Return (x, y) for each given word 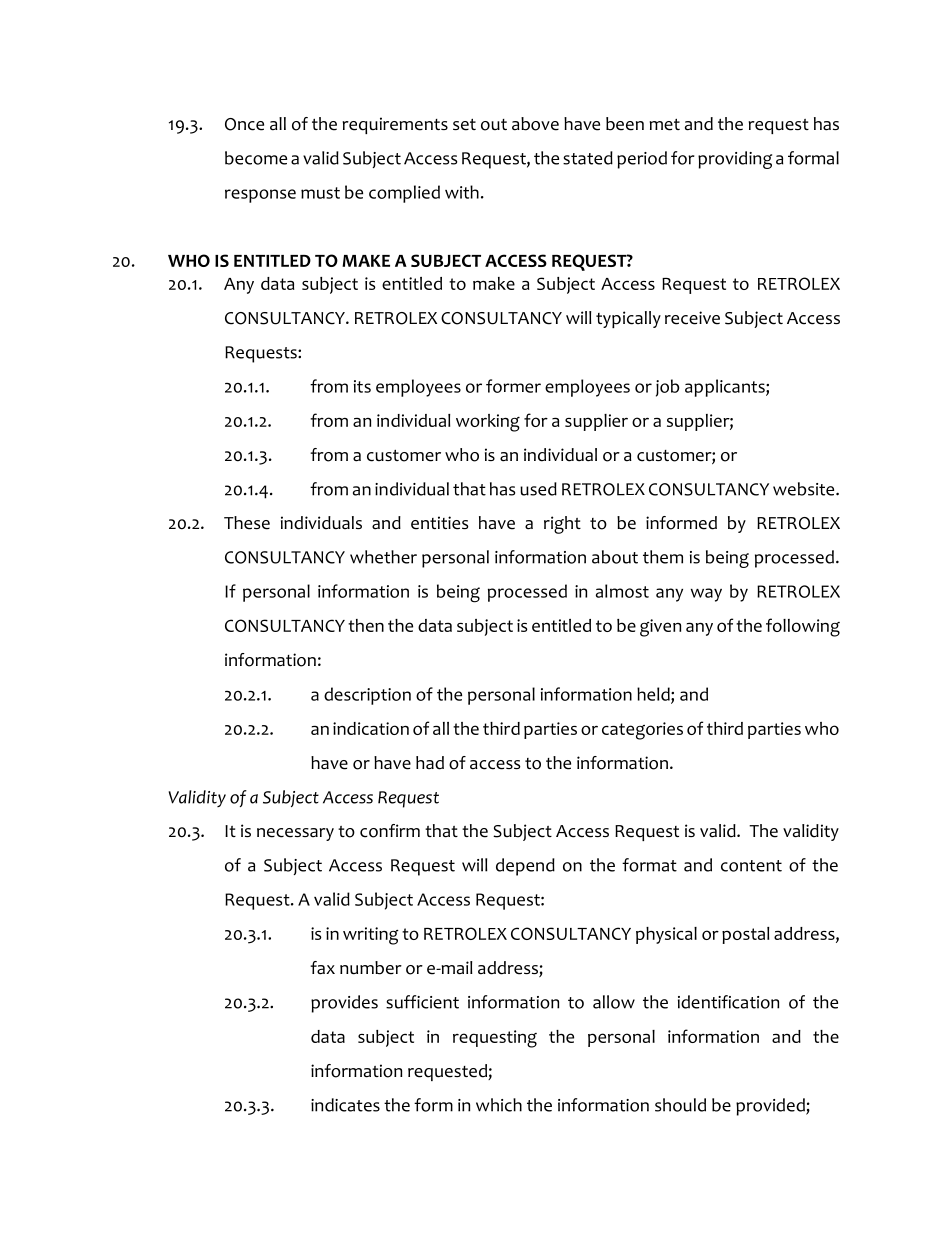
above (535, 124)
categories (642, 731)
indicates (345, 1105)
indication (371, 728)
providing (735, 160)
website (805, 489)
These (247, 523)
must (320, 193)
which (499, 1105)
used (538, 489)
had (430, 763)
